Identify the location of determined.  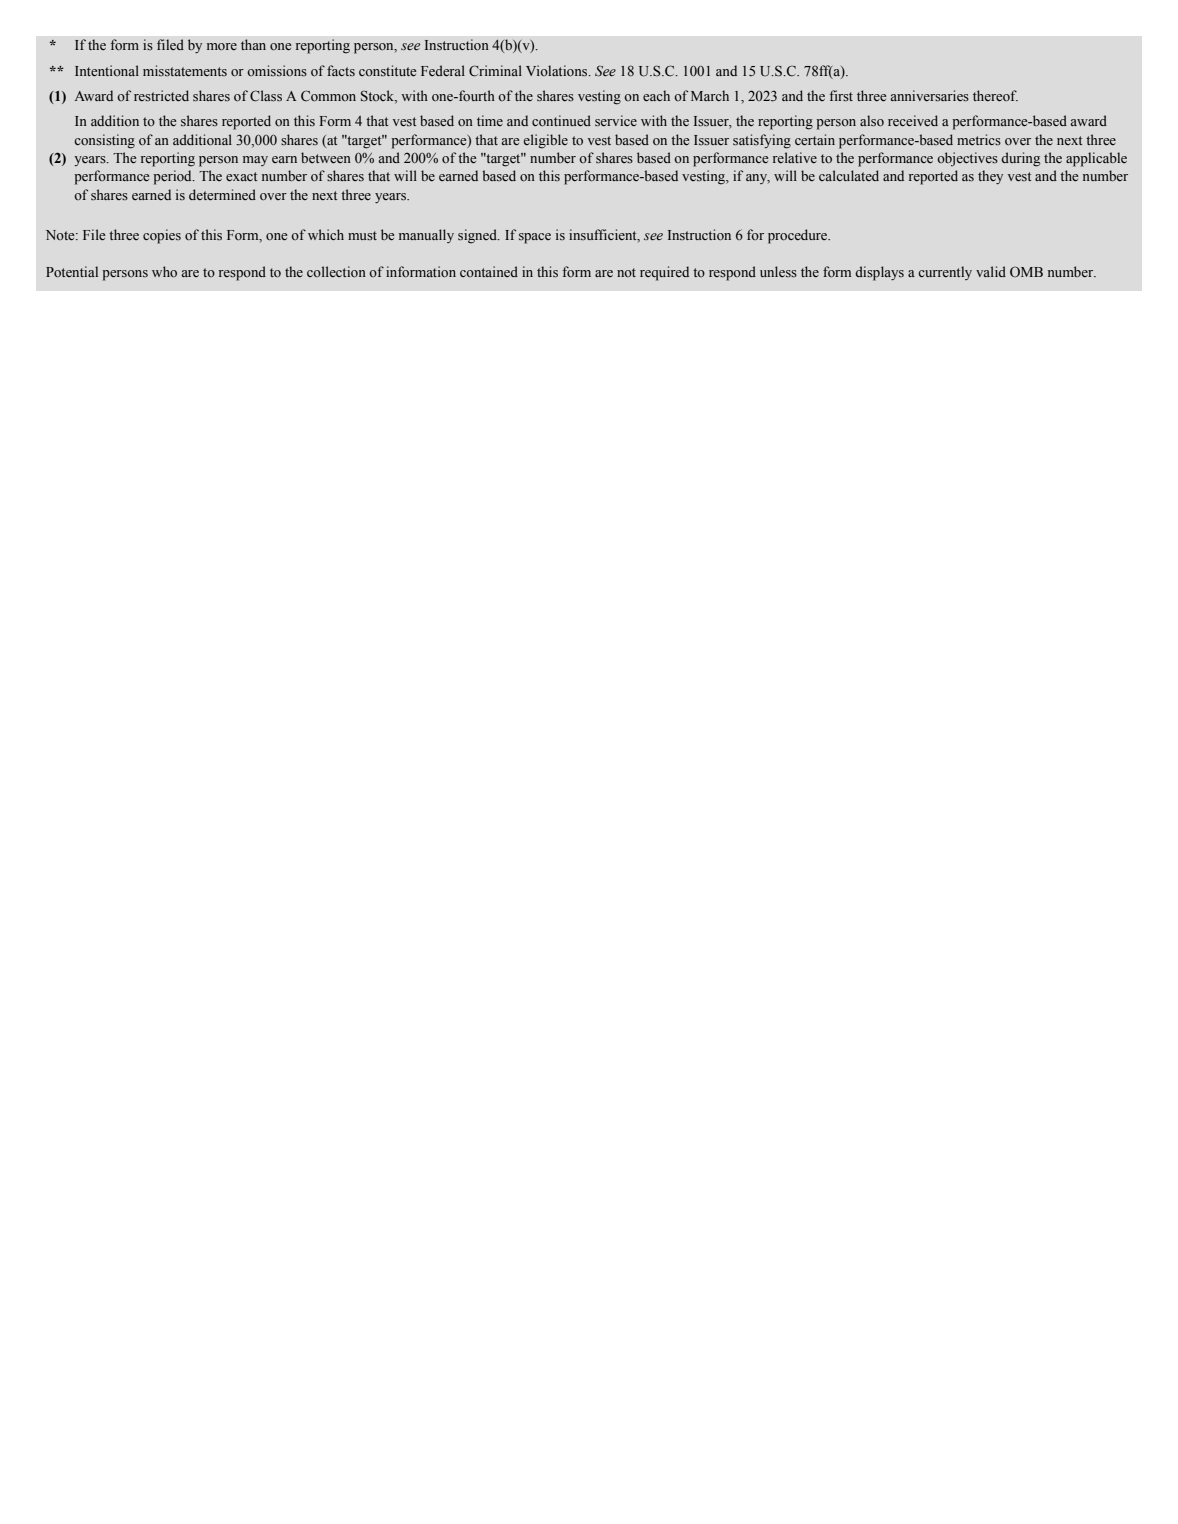
(222, 195).
